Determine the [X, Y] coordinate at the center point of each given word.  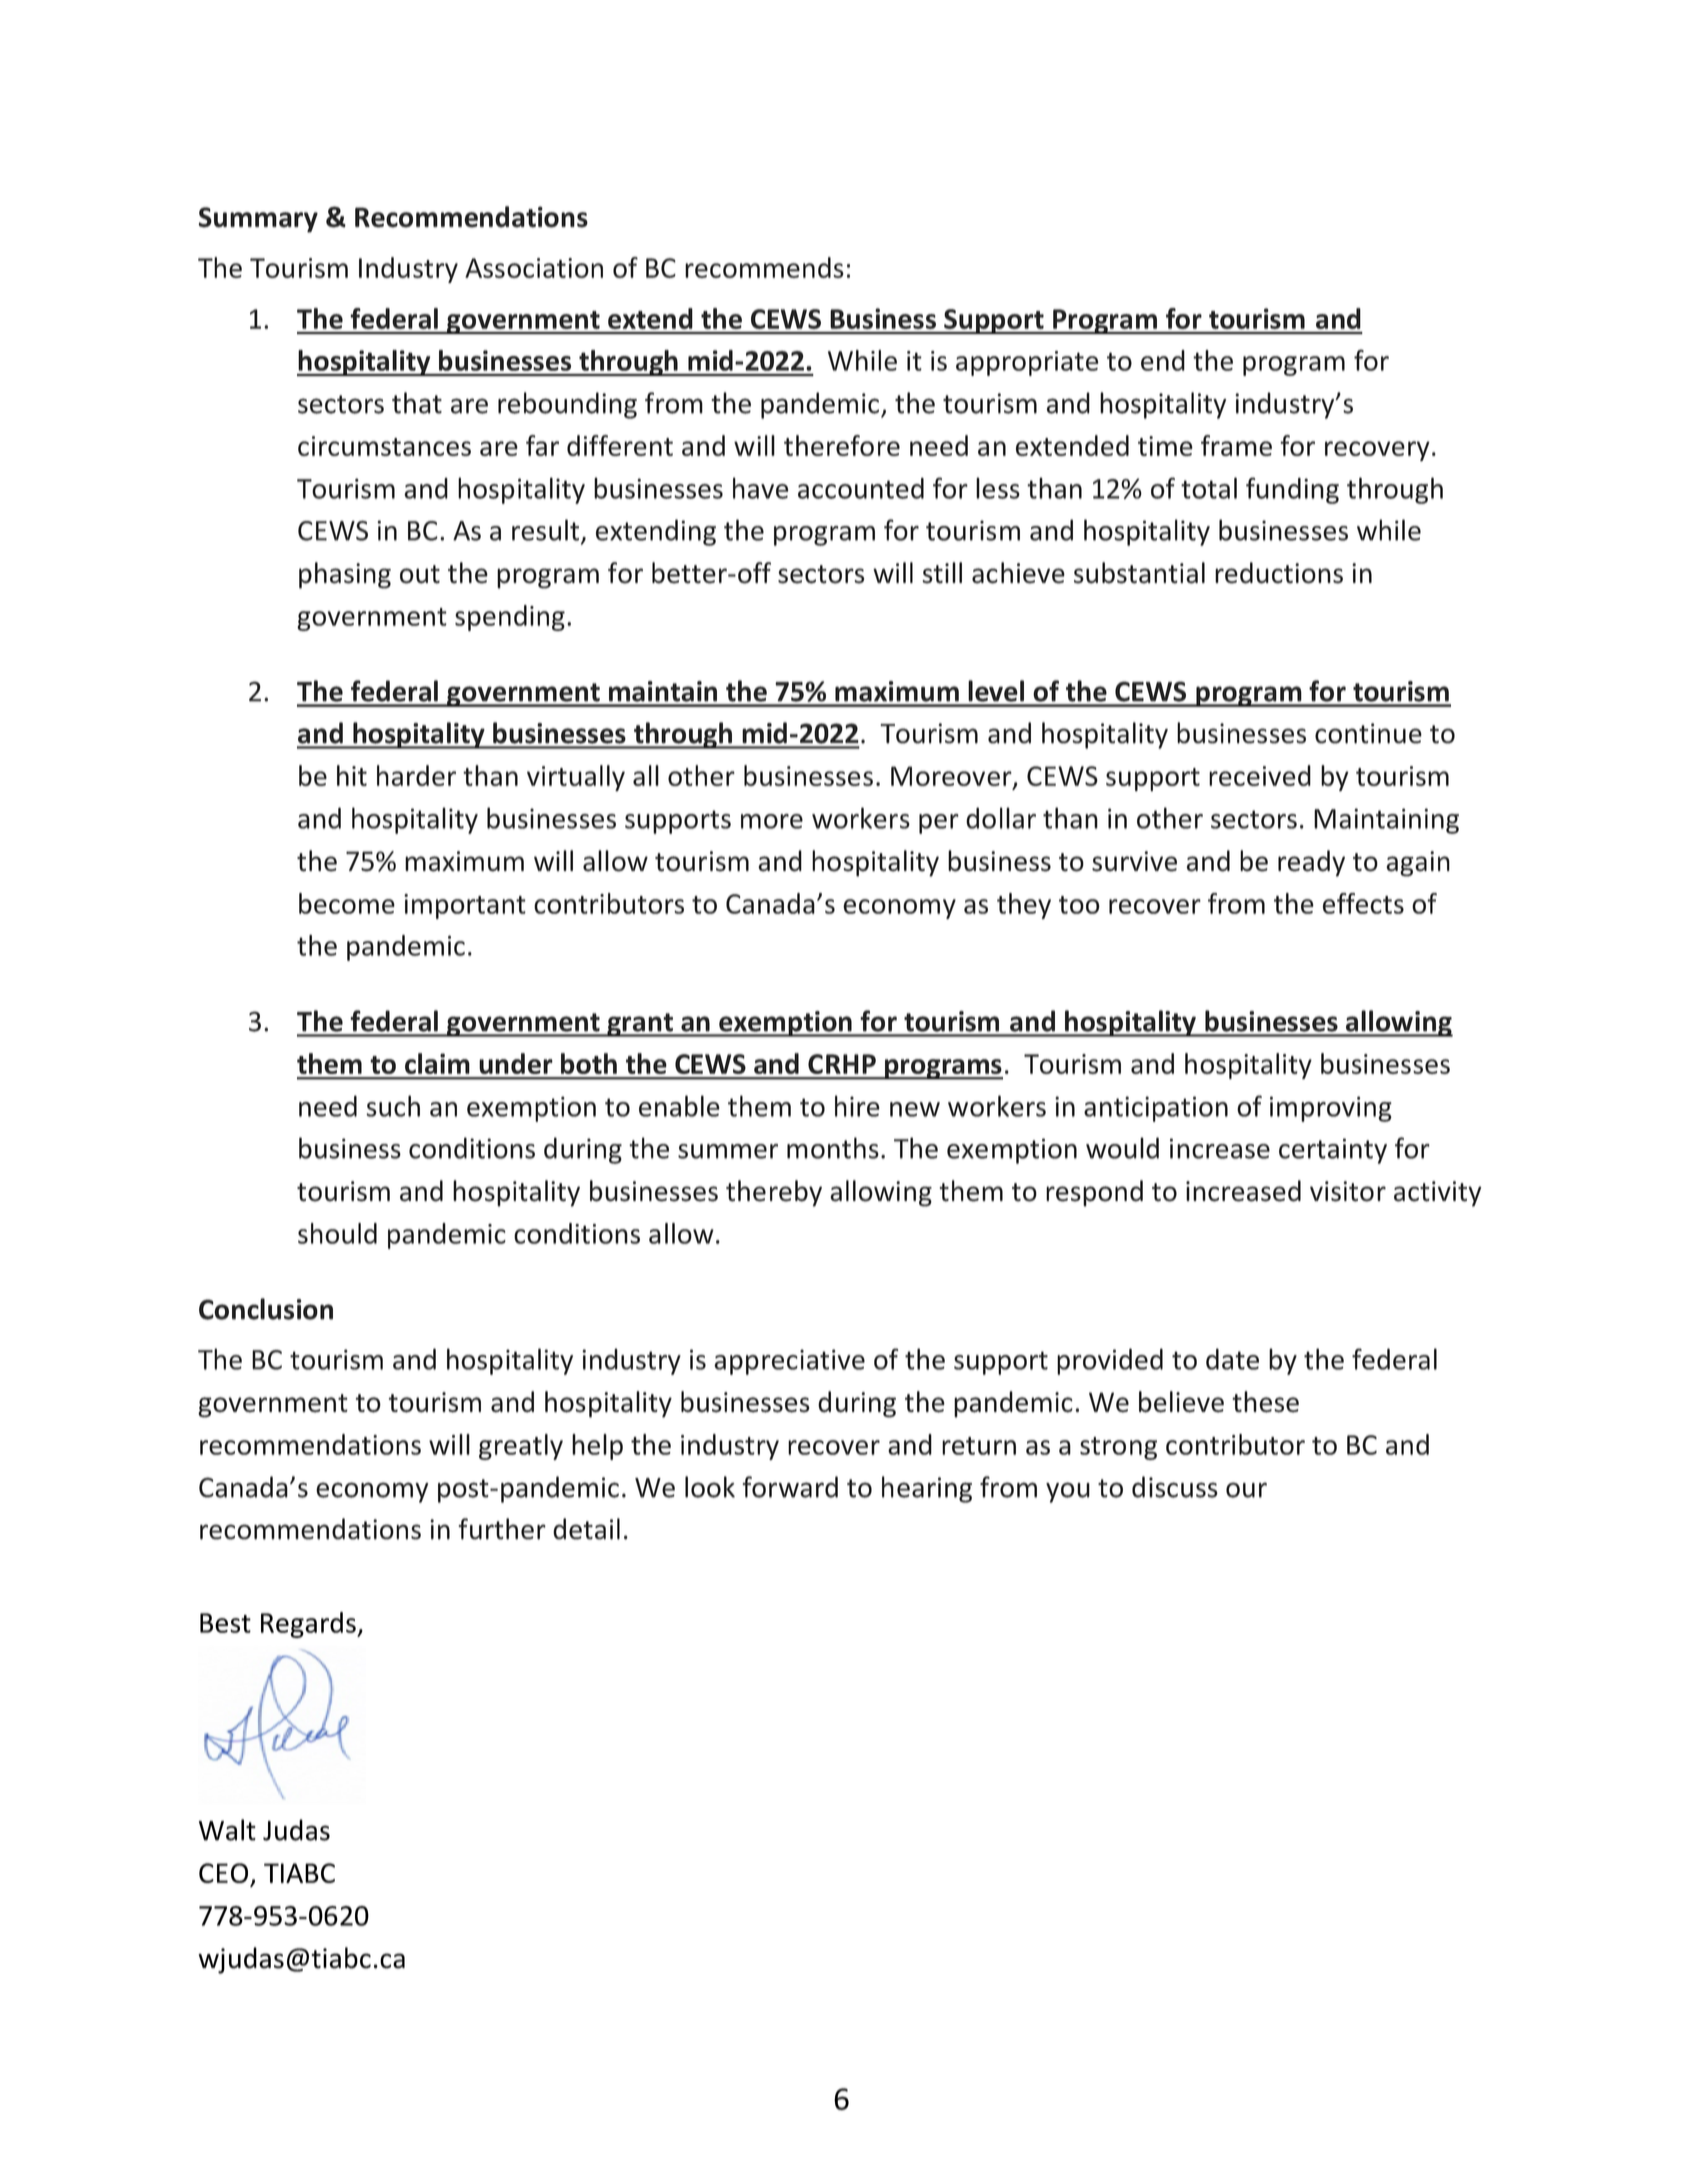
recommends [764, 267]
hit [352, 775]
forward [790, 1487]
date [1232, 1359]
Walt [227, 1830]
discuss [1175, 1487]
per [939, 824]
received [1260, 775]
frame [1236, 445]
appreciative [789, 1362]
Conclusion [266, 1309]
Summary [258, 220]
